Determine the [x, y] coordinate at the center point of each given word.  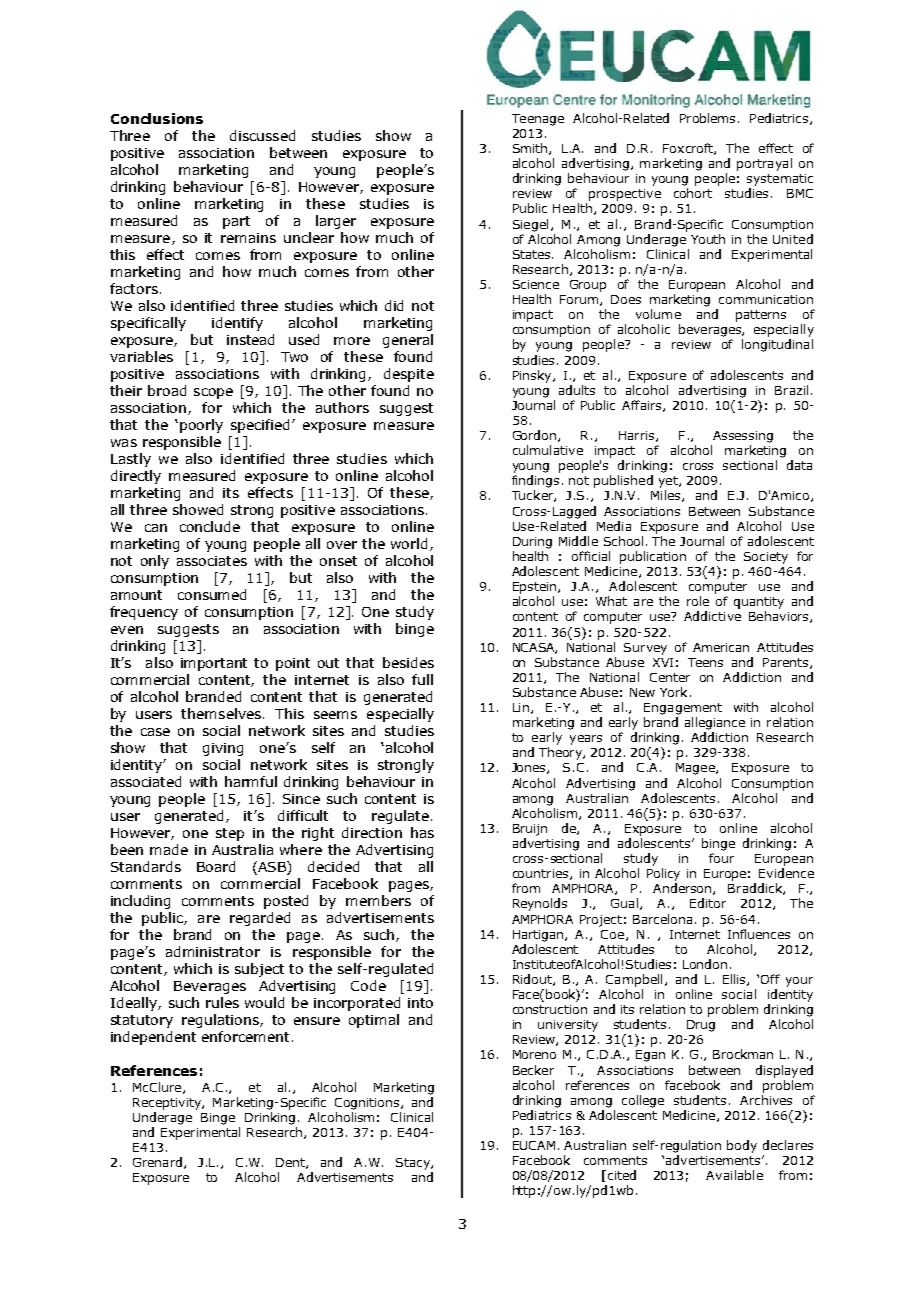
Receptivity [168, 1104]
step [230, 834]
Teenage [538, 120]
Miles [667, 496]
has [422, 832]
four [721, 858]
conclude [210, 526]
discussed [262, 135]
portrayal [764, 164]
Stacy [414, 1164]
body [742, 1146]
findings [535, 481]
